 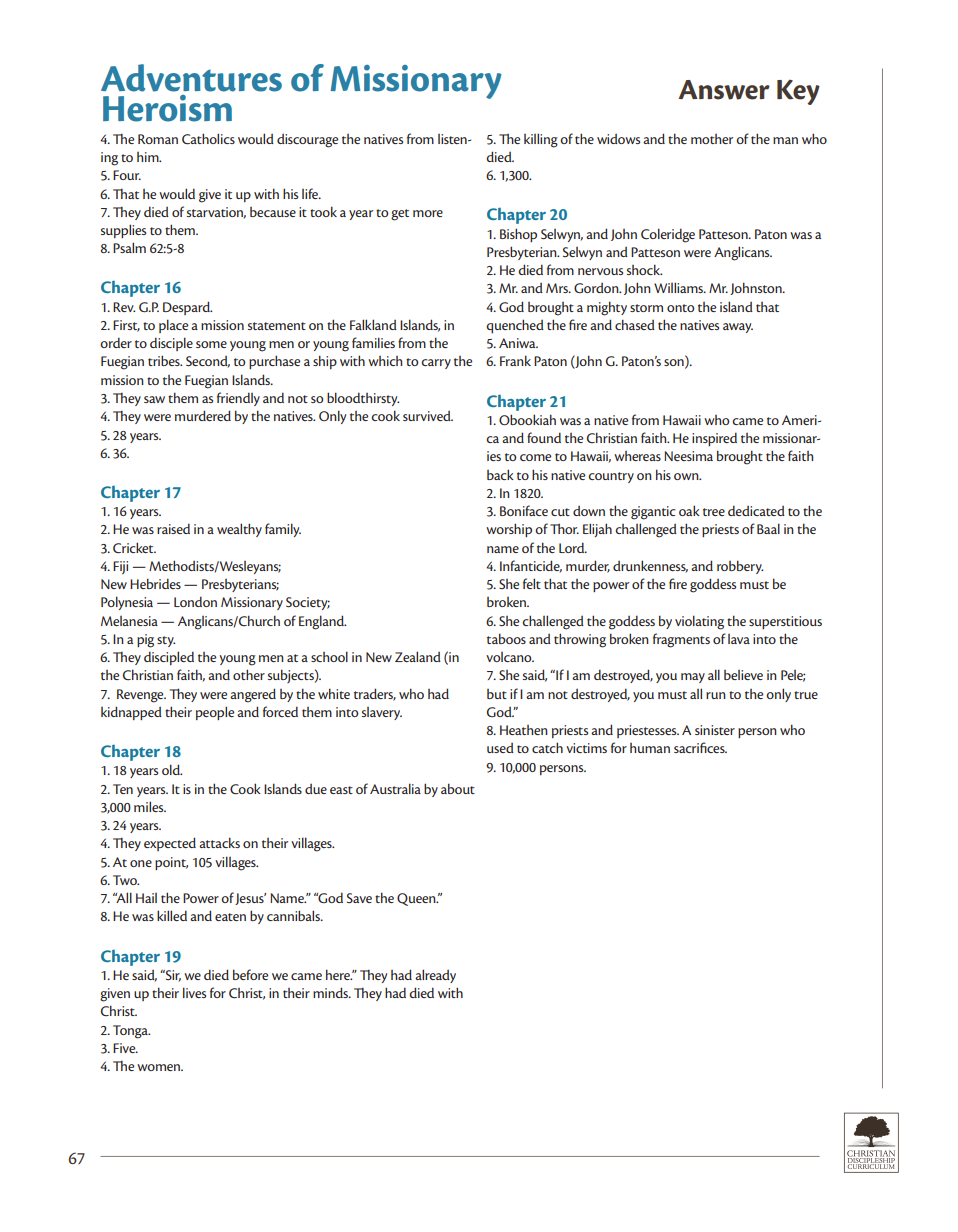 I want to click on lives, so click(x=194, y=992).
